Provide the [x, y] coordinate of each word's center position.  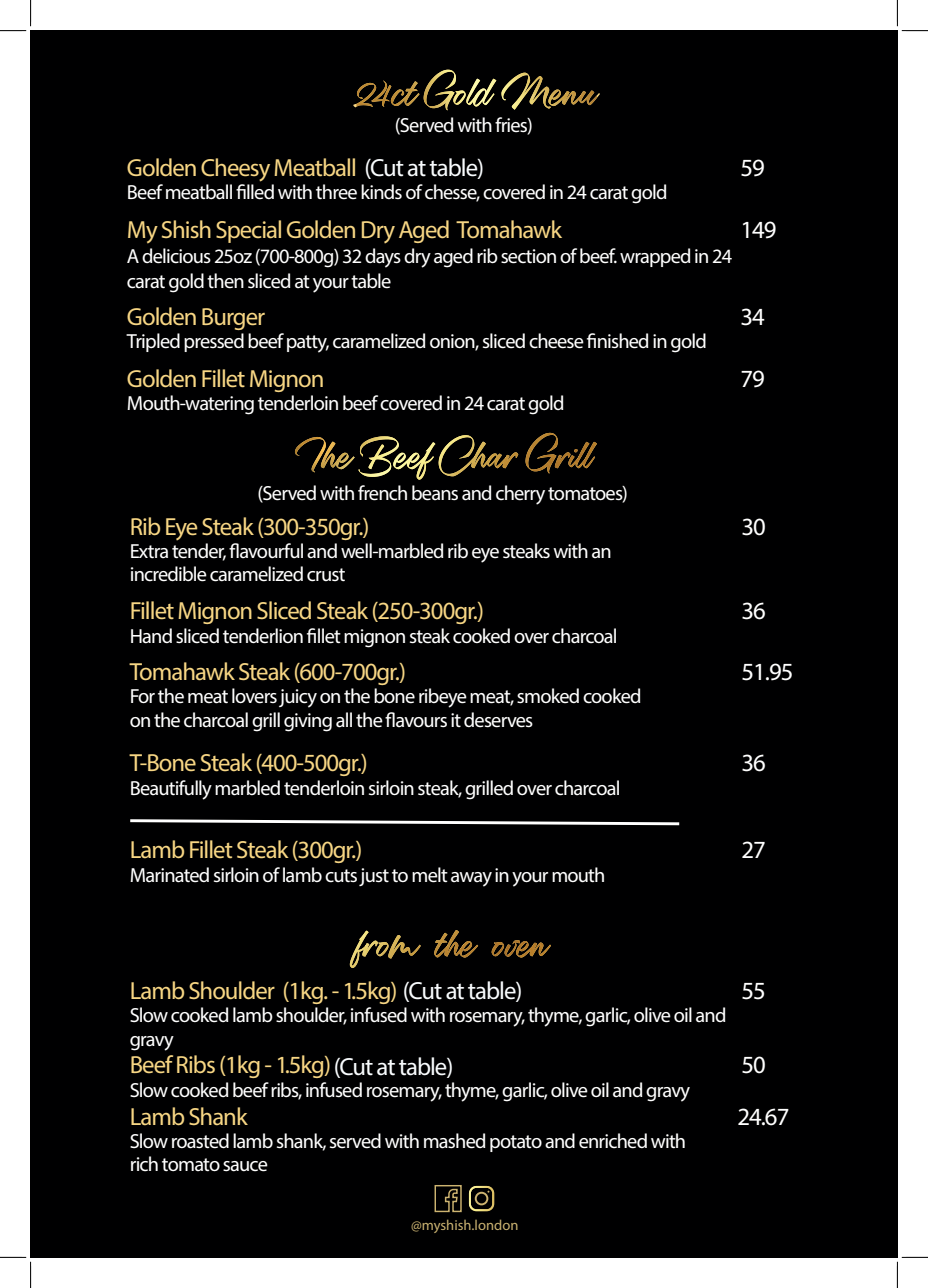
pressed [214, 342]
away [471, 879]
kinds [381, 191]
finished [617, 341]
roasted [200, 1141]
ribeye [443, 698]
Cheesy [235, 170]
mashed [454, 1141]
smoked [548, 696]
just [374, 877]
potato [516, 1143]
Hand [151, 636]
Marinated [169, 875]
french [382, 493]
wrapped [655, 257]
